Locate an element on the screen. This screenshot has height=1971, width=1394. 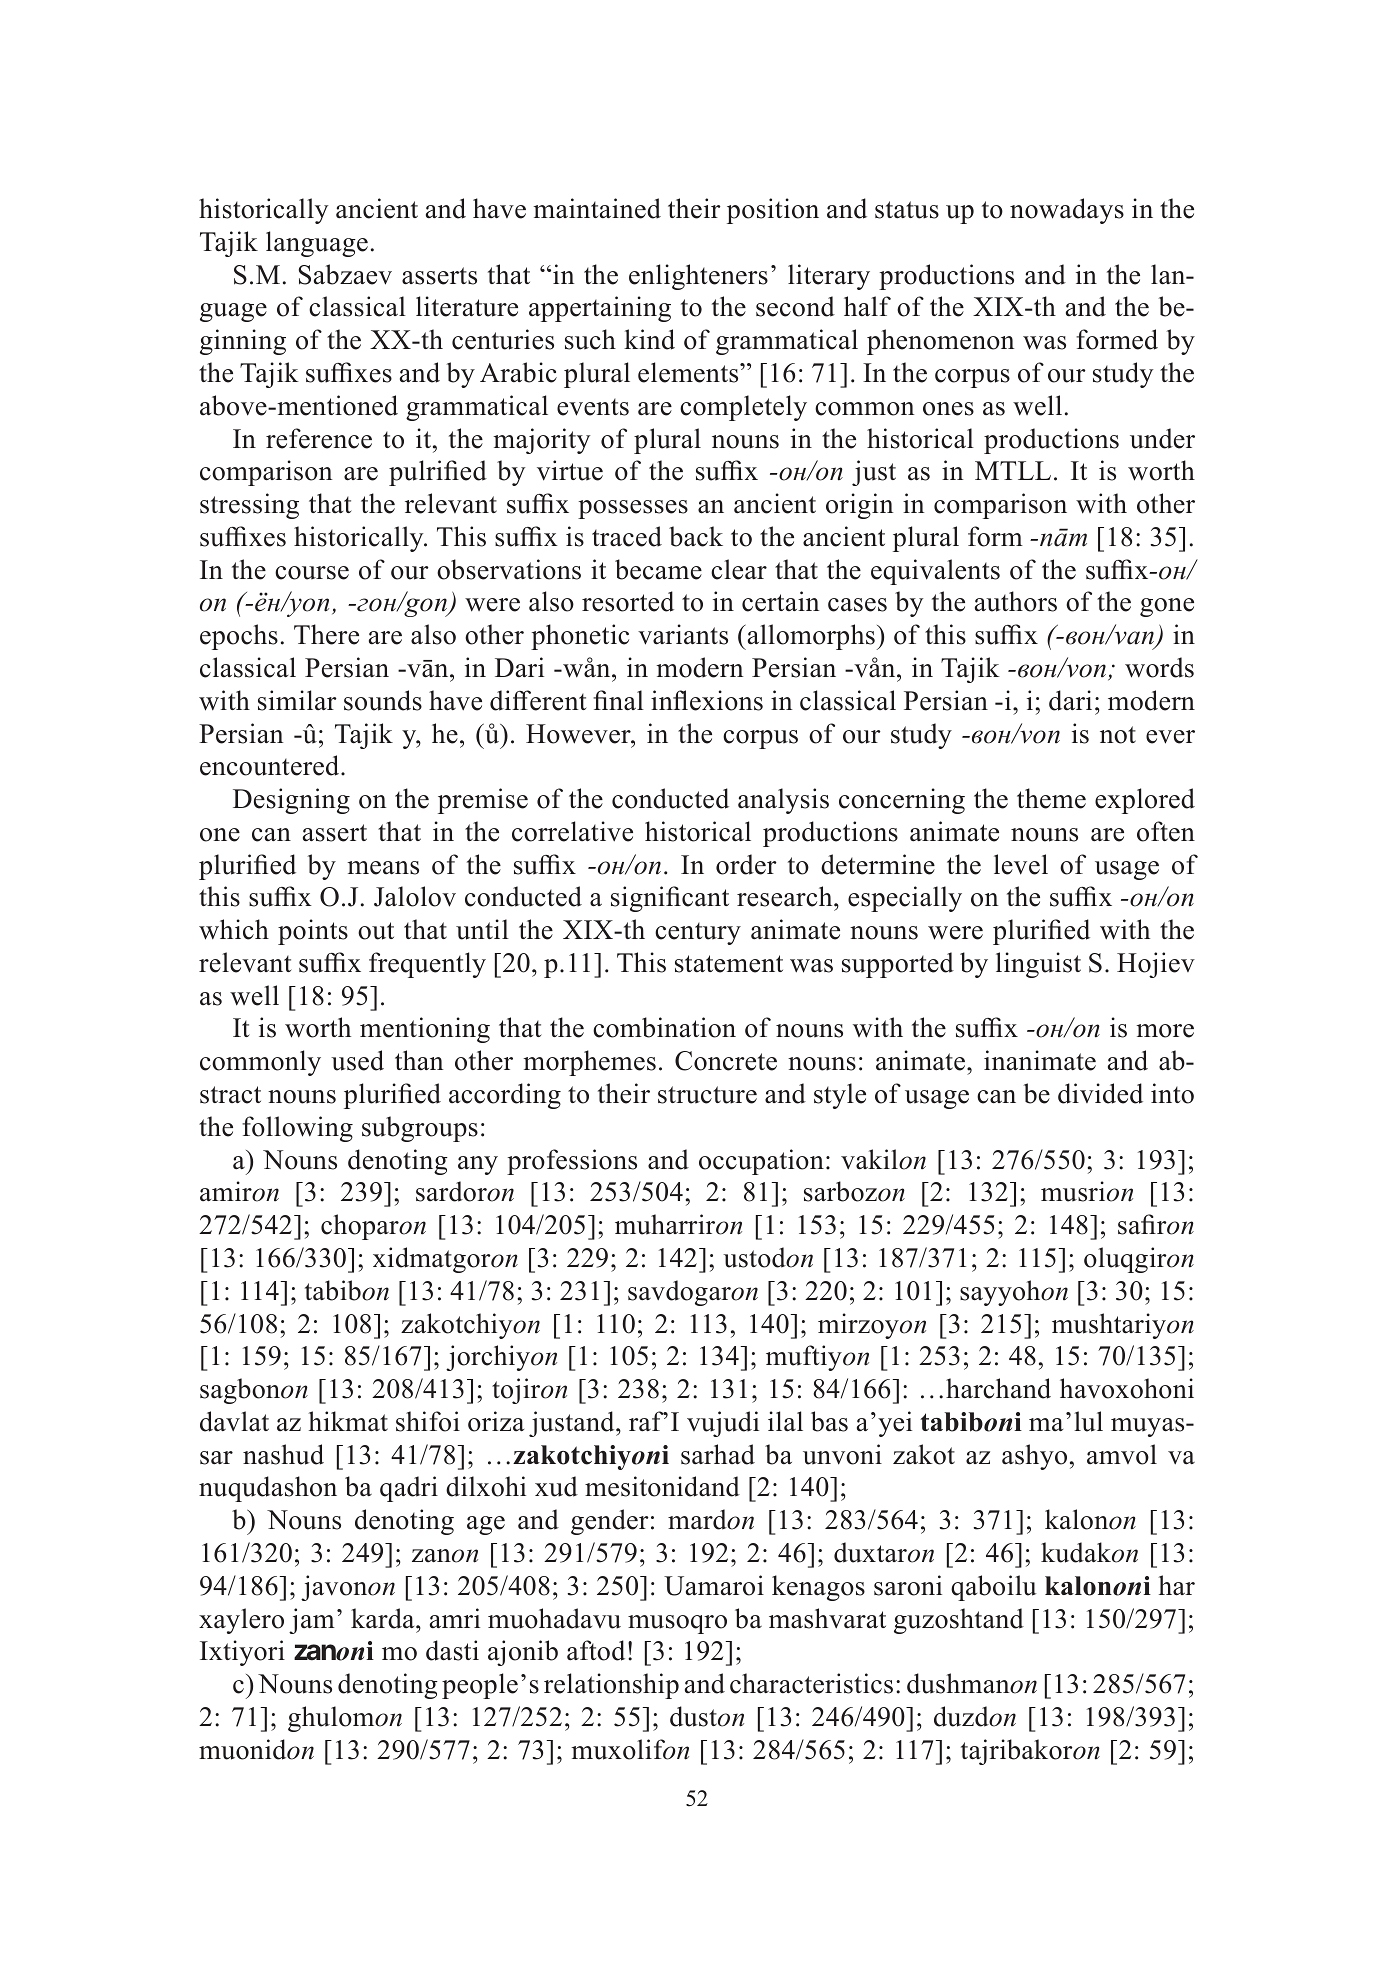
structure is located at coordinates (707, 1095).
